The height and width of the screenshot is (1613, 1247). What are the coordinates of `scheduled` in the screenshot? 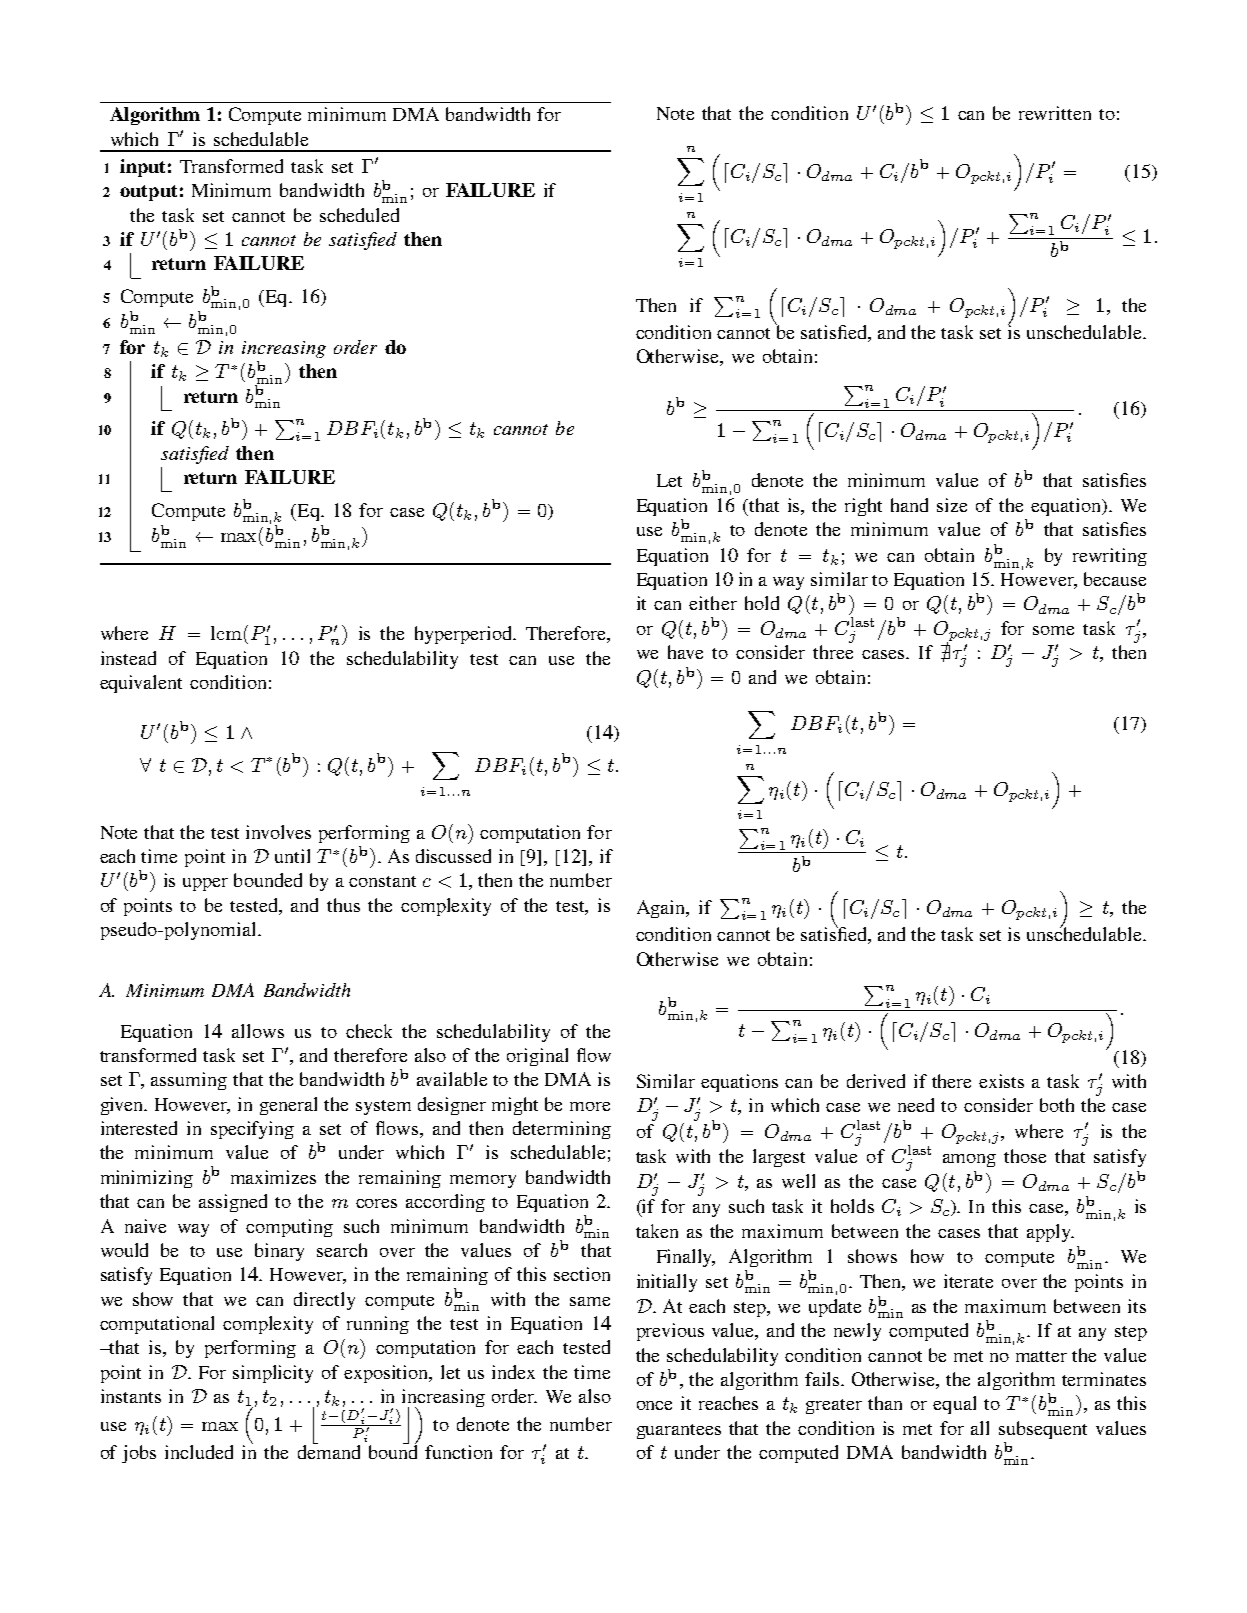 It's located at (359, 215).
